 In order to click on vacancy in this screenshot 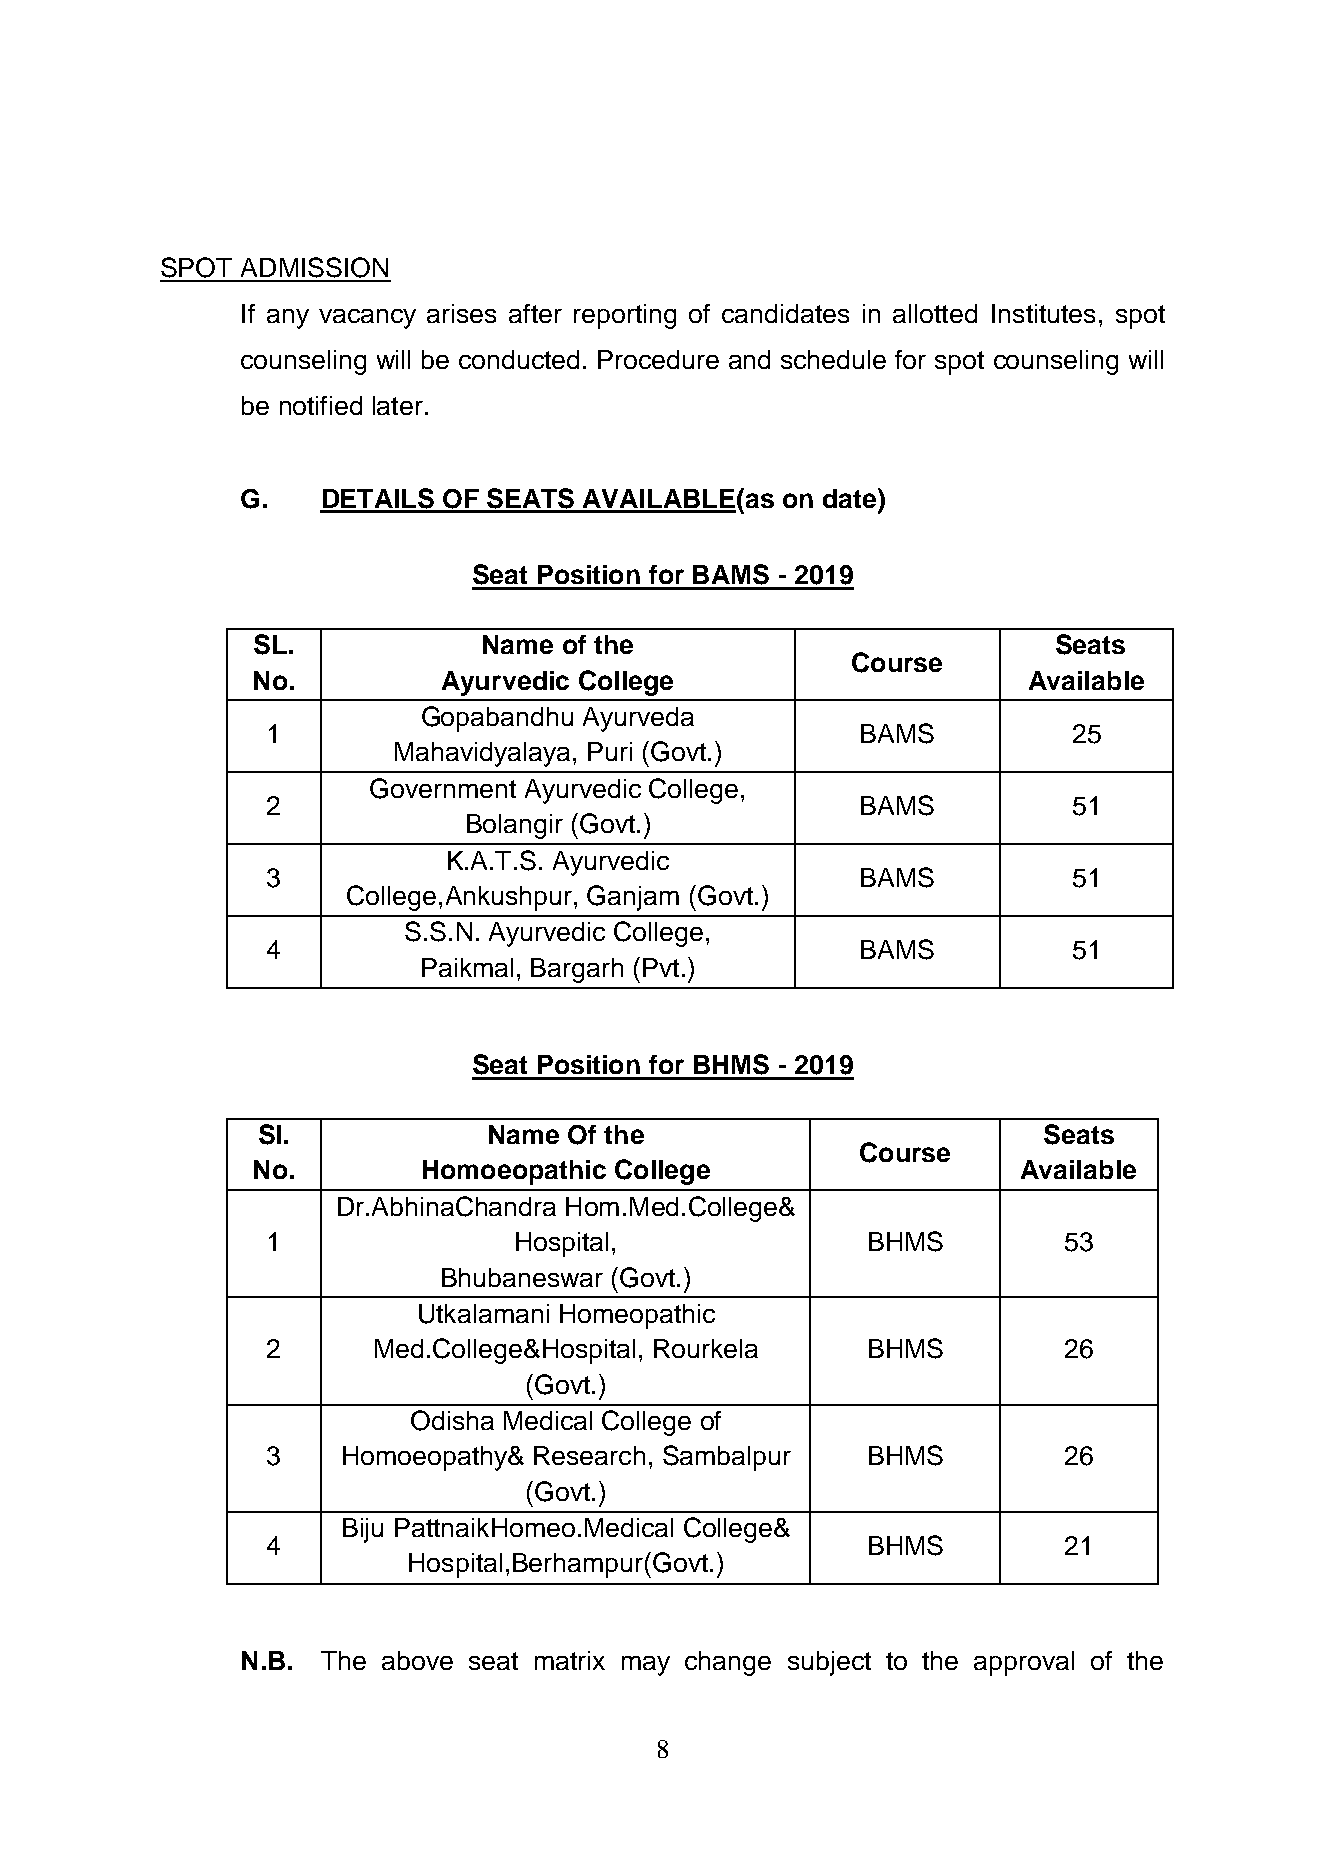, I will do `click(367, 319)`.
